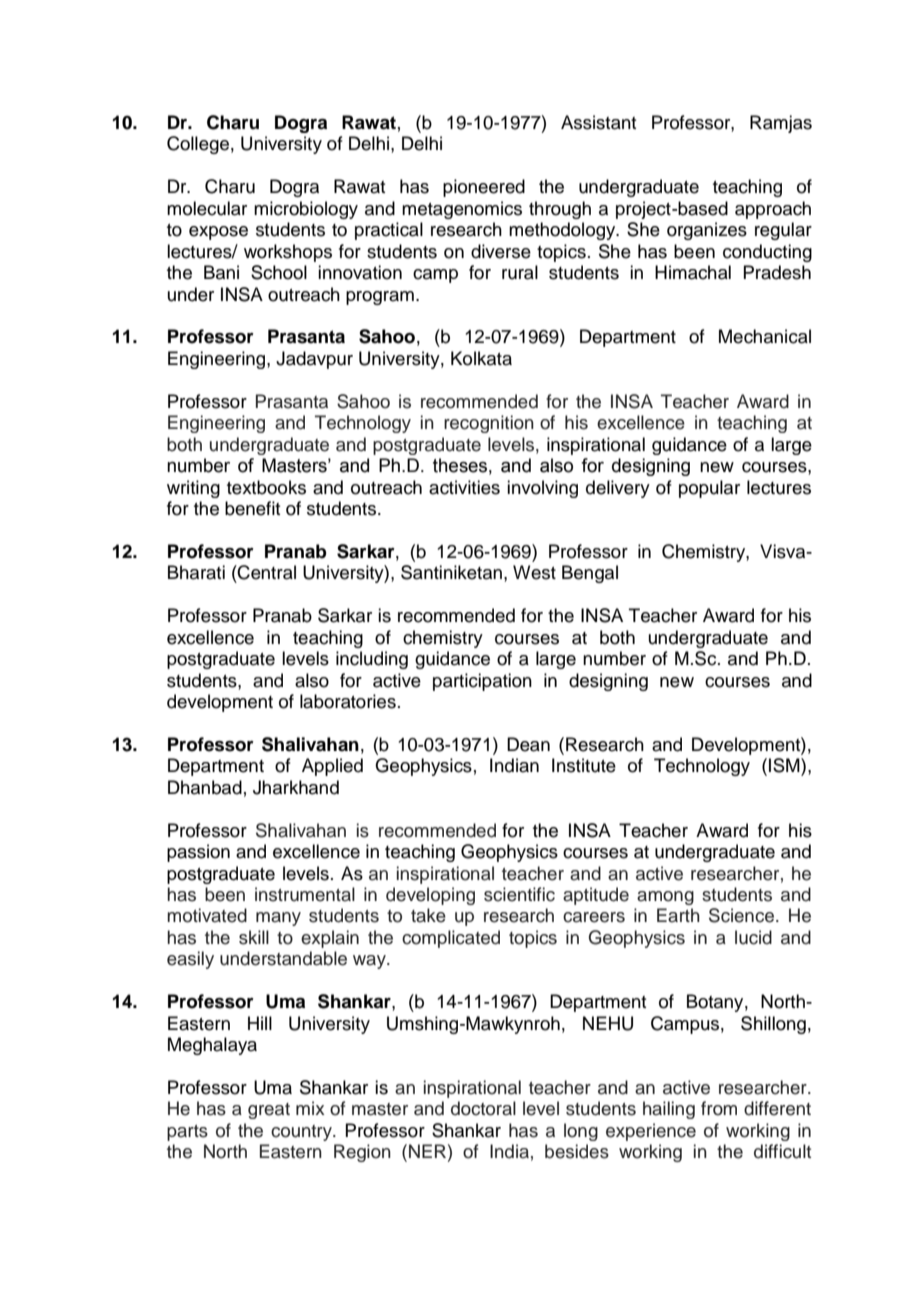 This image has height=1308, width=924. Describe the element at coordinates (489, 424) in the image. I see `recognition` at that location.
